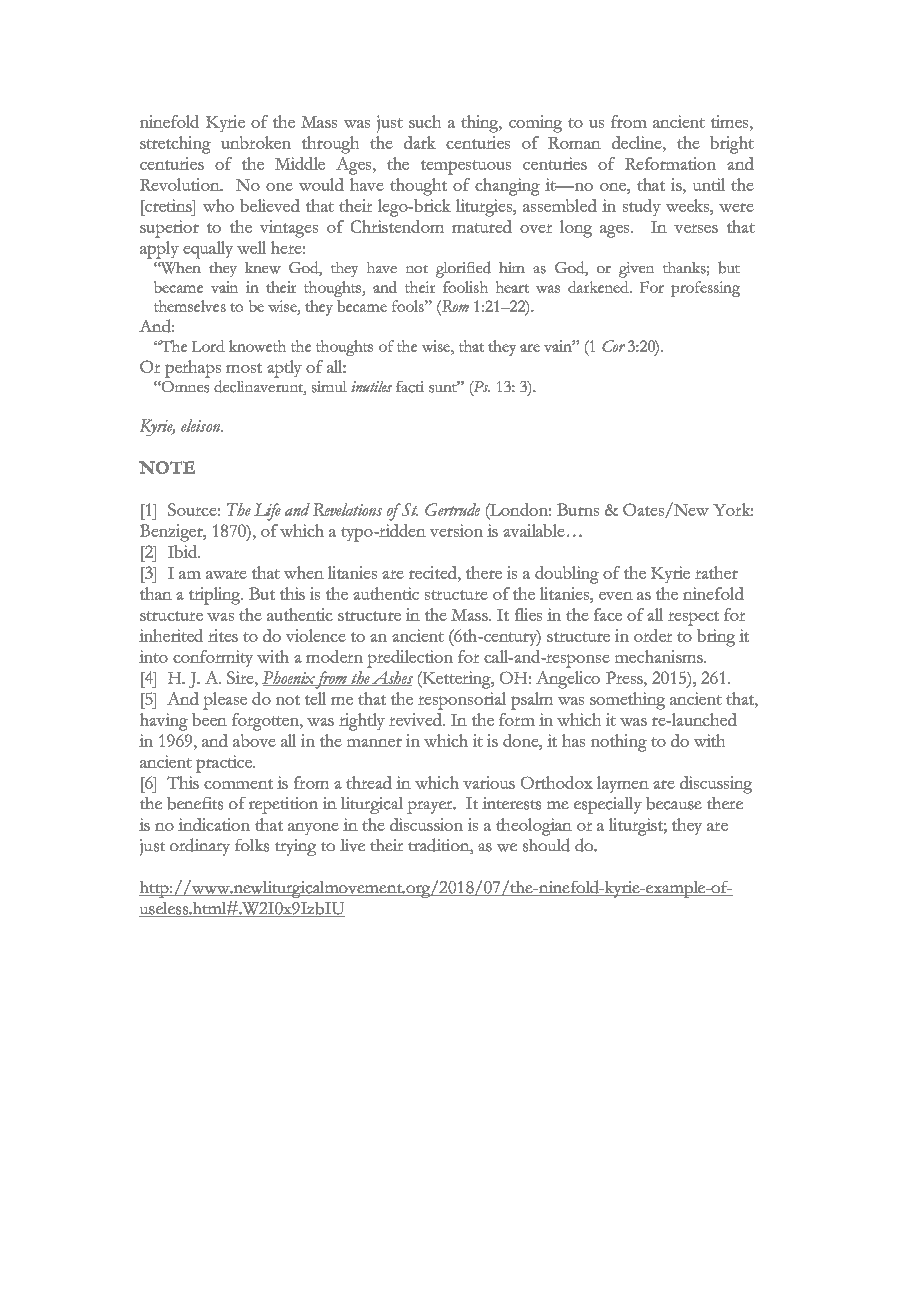  Describe the element at coordinates (216, 596) in the image. I see `tripling` at that location.
